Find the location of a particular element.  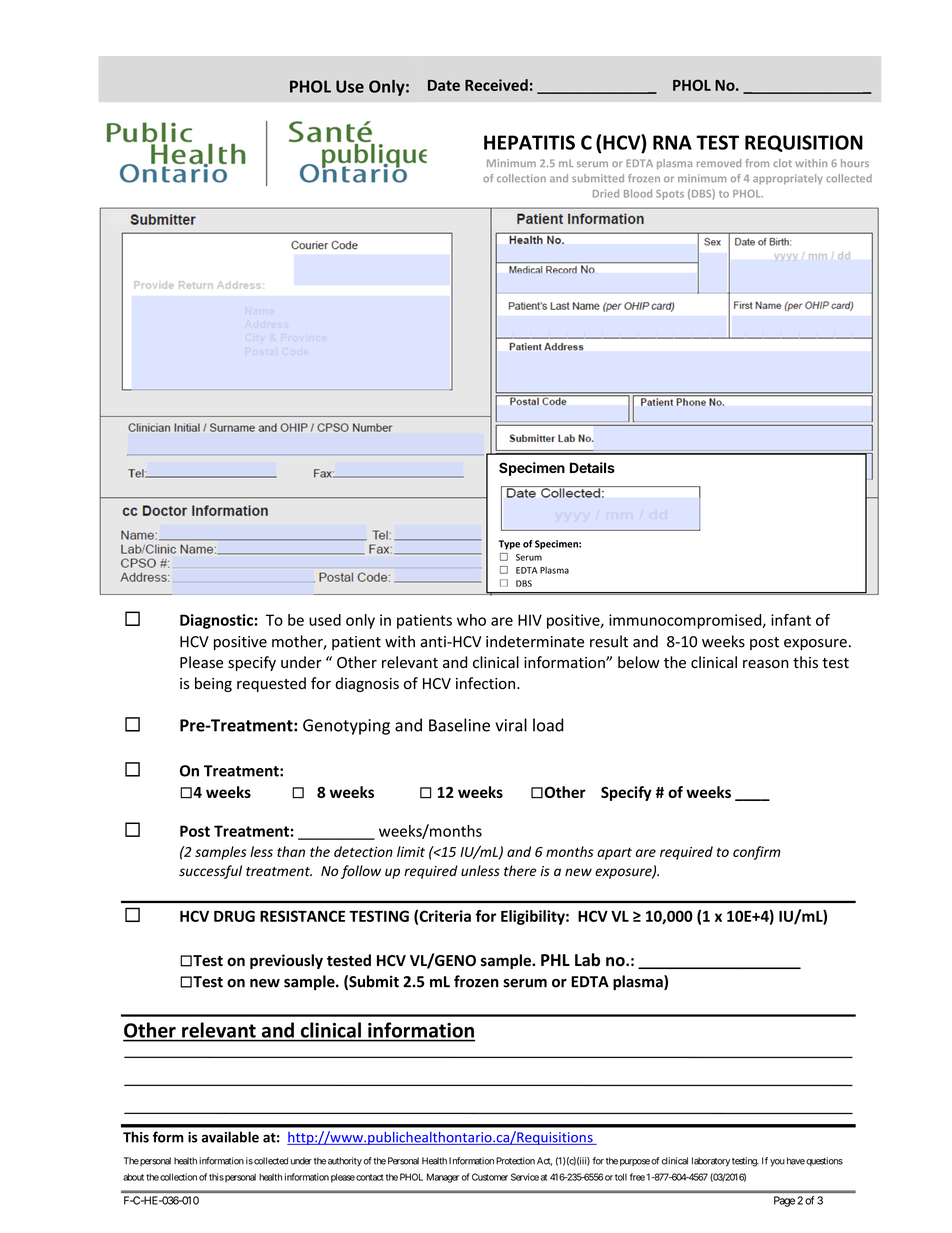

Received is located at coordinates (496, 85).
